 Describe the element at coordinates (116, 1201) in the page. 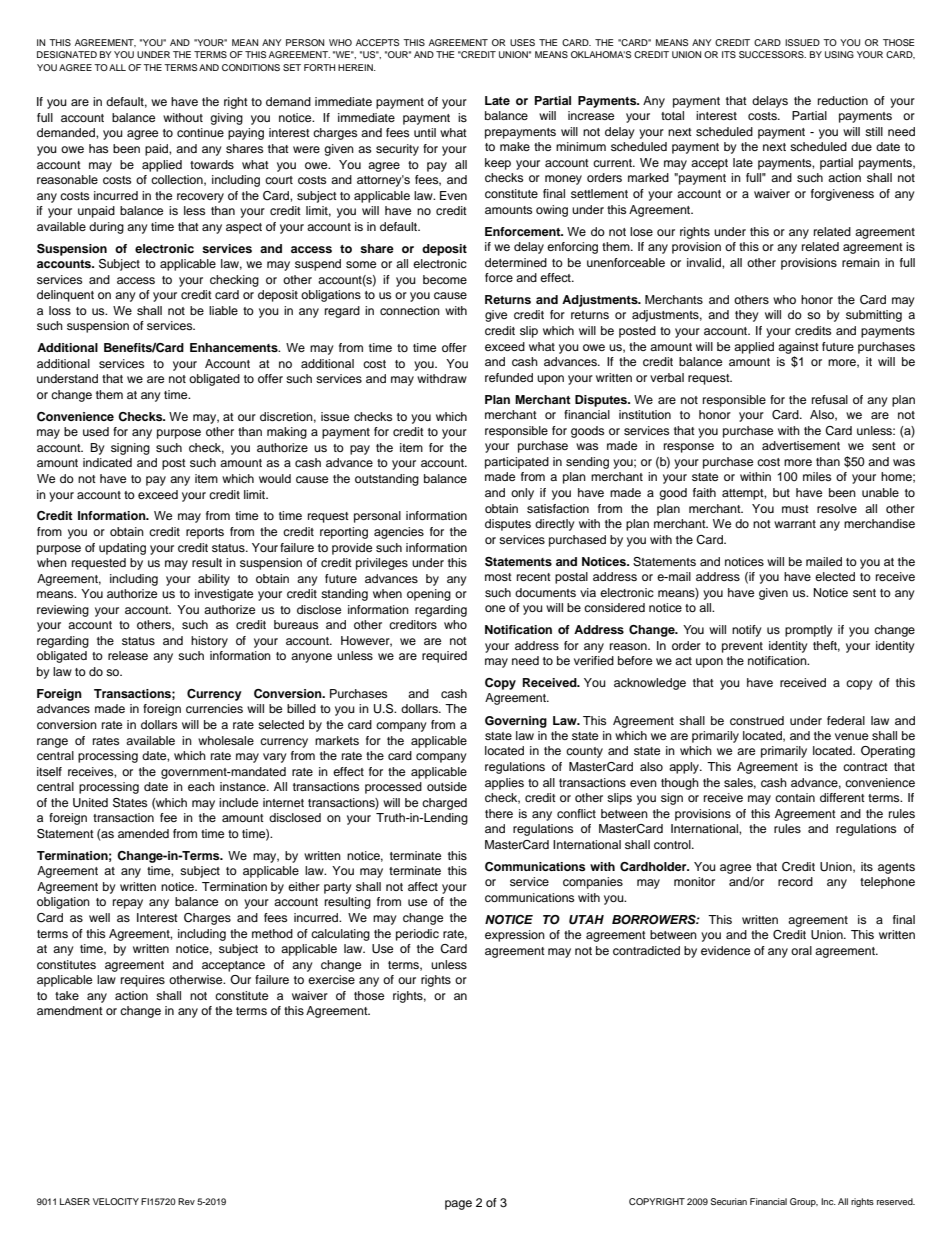

I see `VELOCITY` at that location.
